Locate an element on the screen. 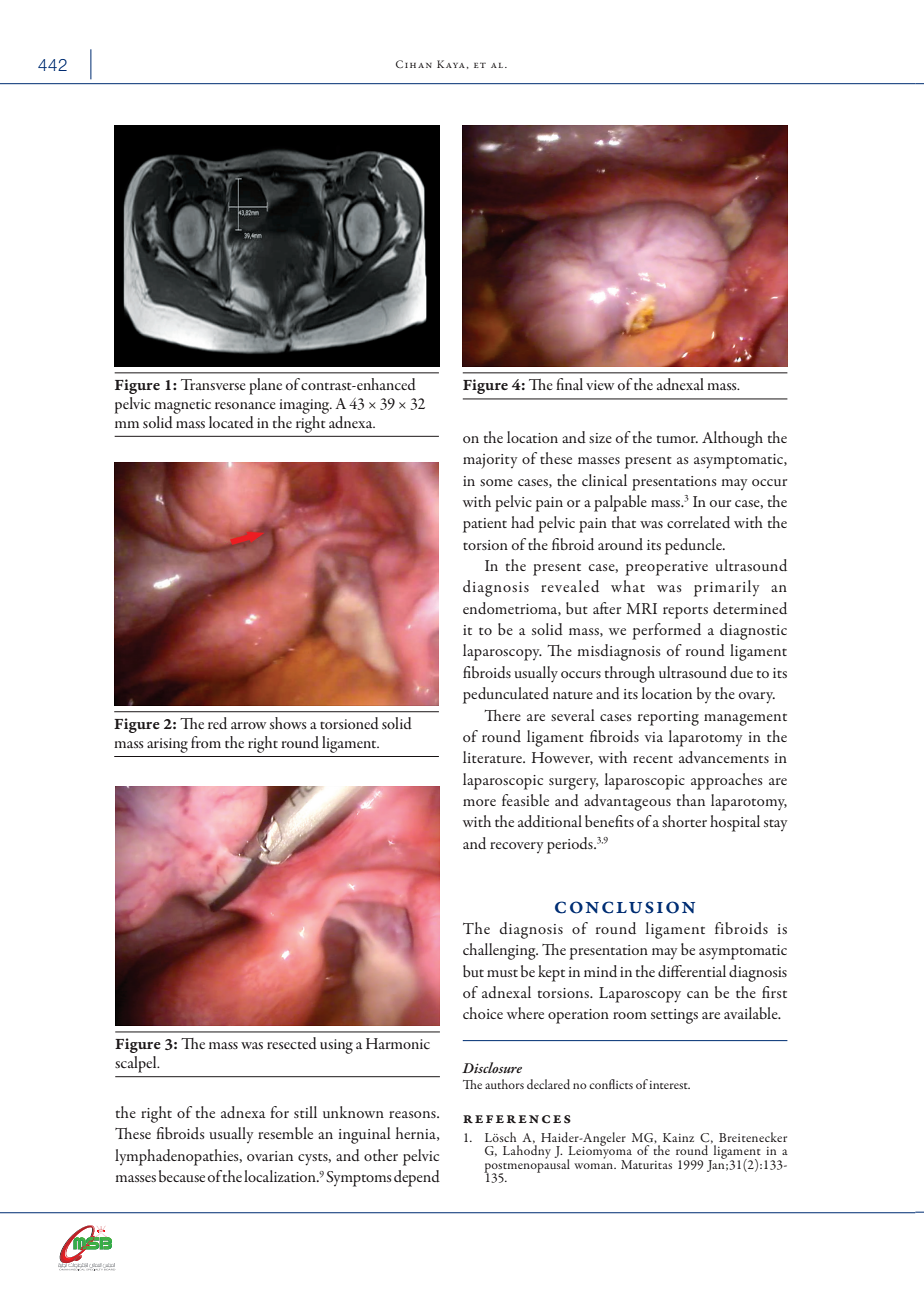  Although is located at coordinates (732, 439).
